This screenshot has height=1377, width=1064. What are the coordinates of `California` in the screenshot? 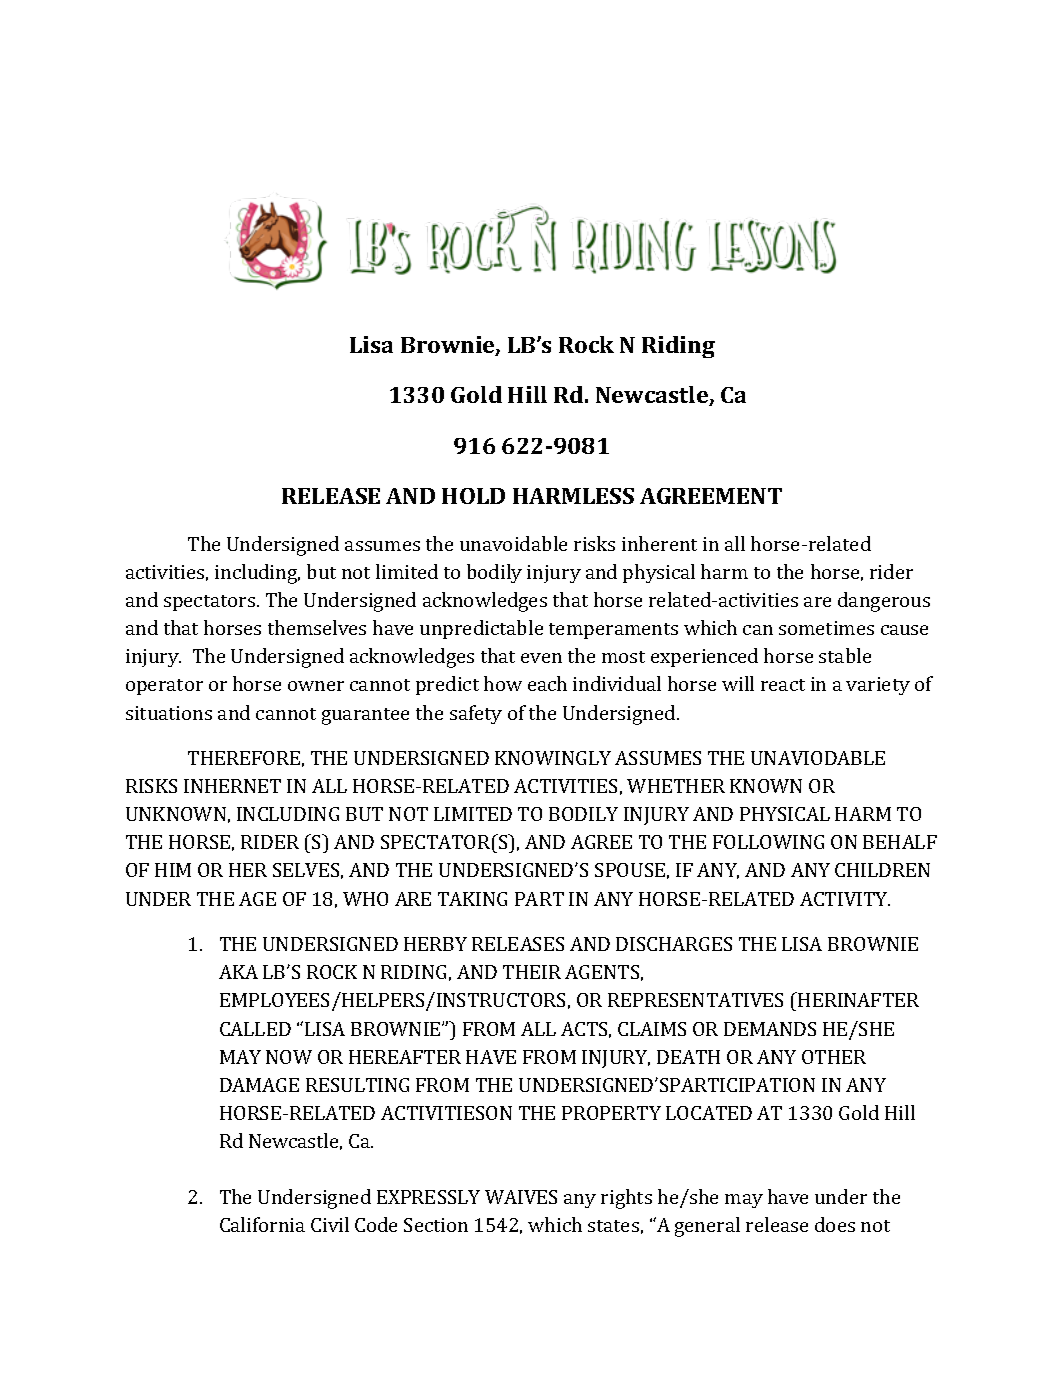 It's located at (262, 1224).
